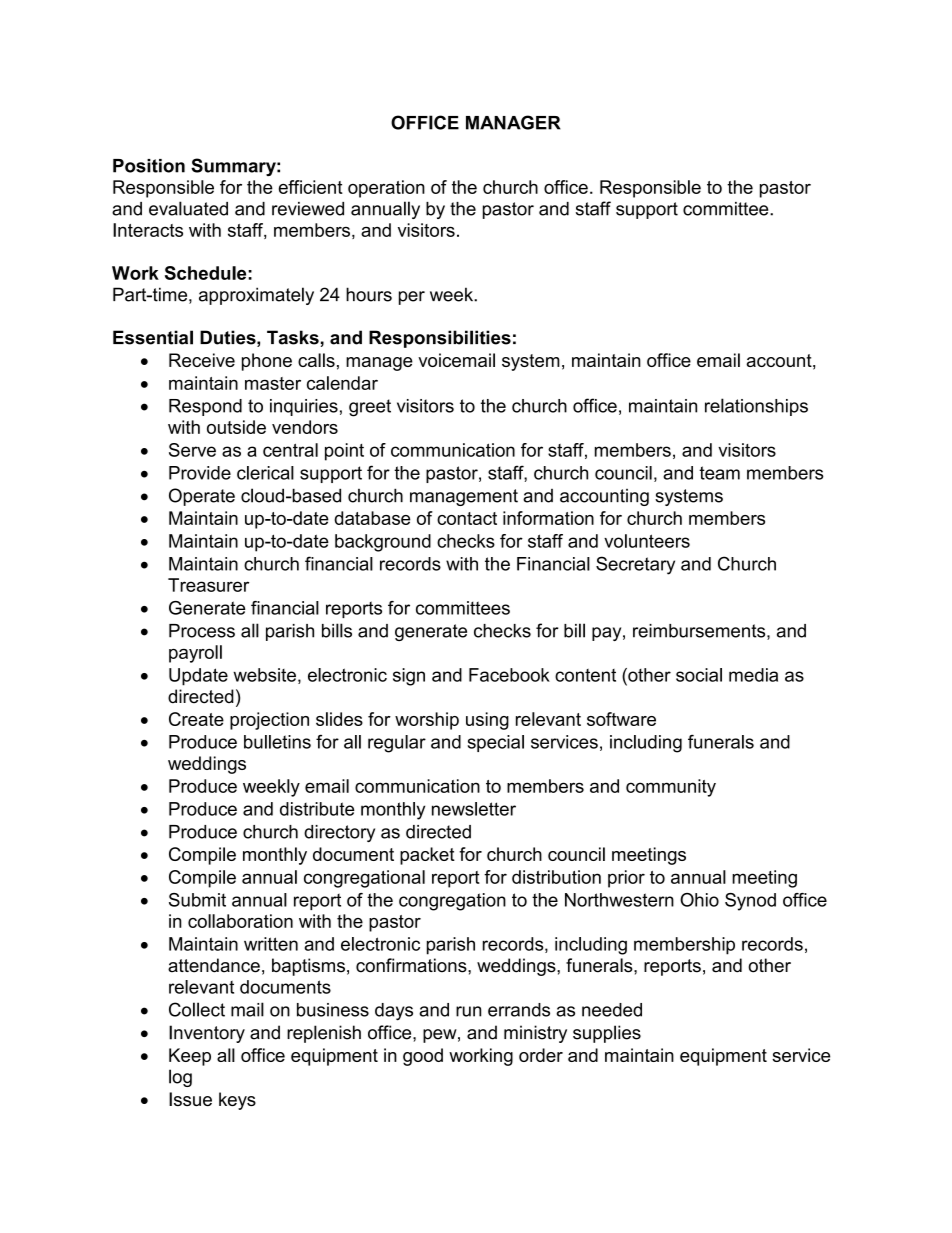 The height and width of the document is (1233, 952). I want to click on sign, so click(409, 677).
